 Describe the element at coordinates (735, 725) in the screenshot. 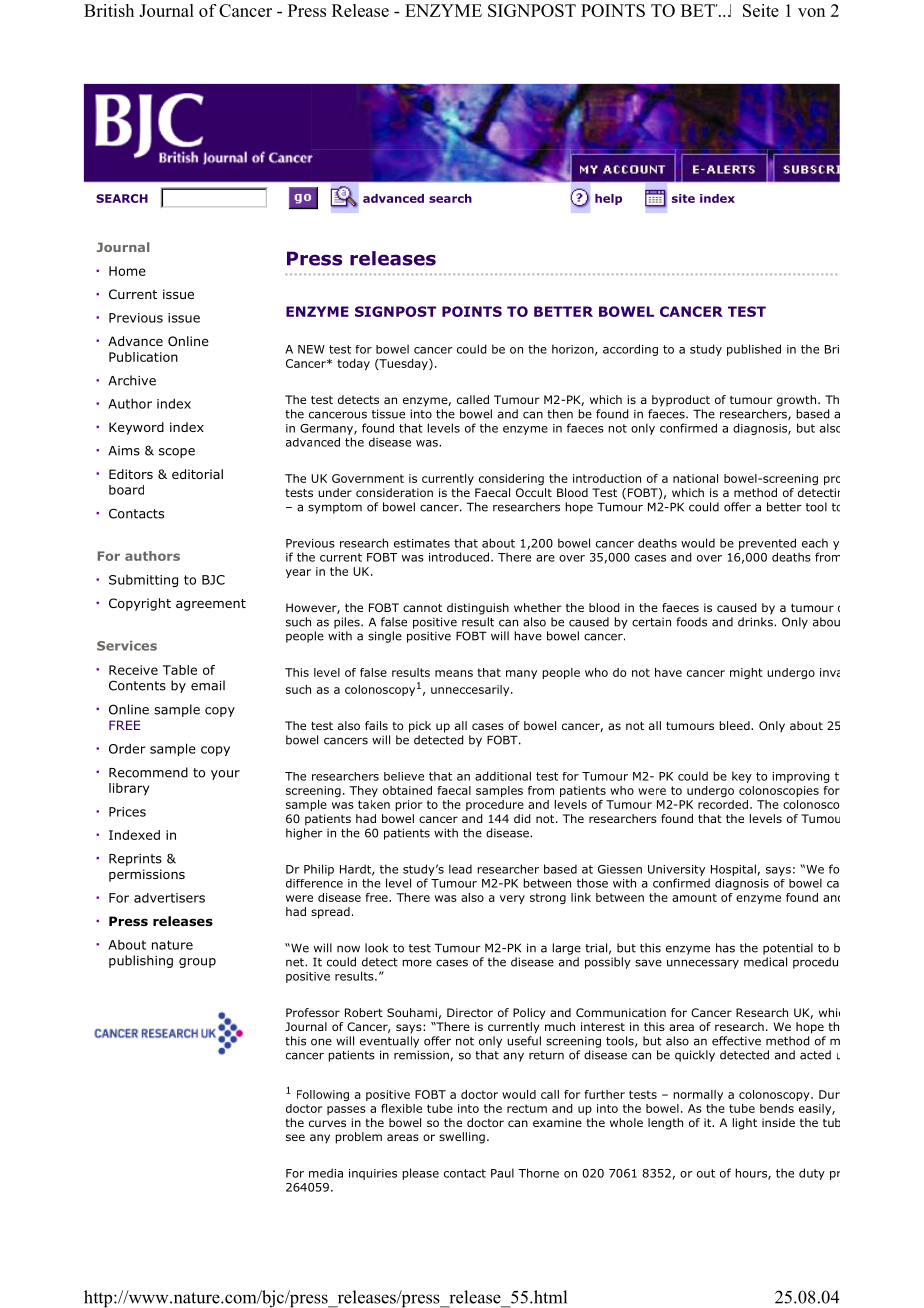

I see `bleed` at that location.
